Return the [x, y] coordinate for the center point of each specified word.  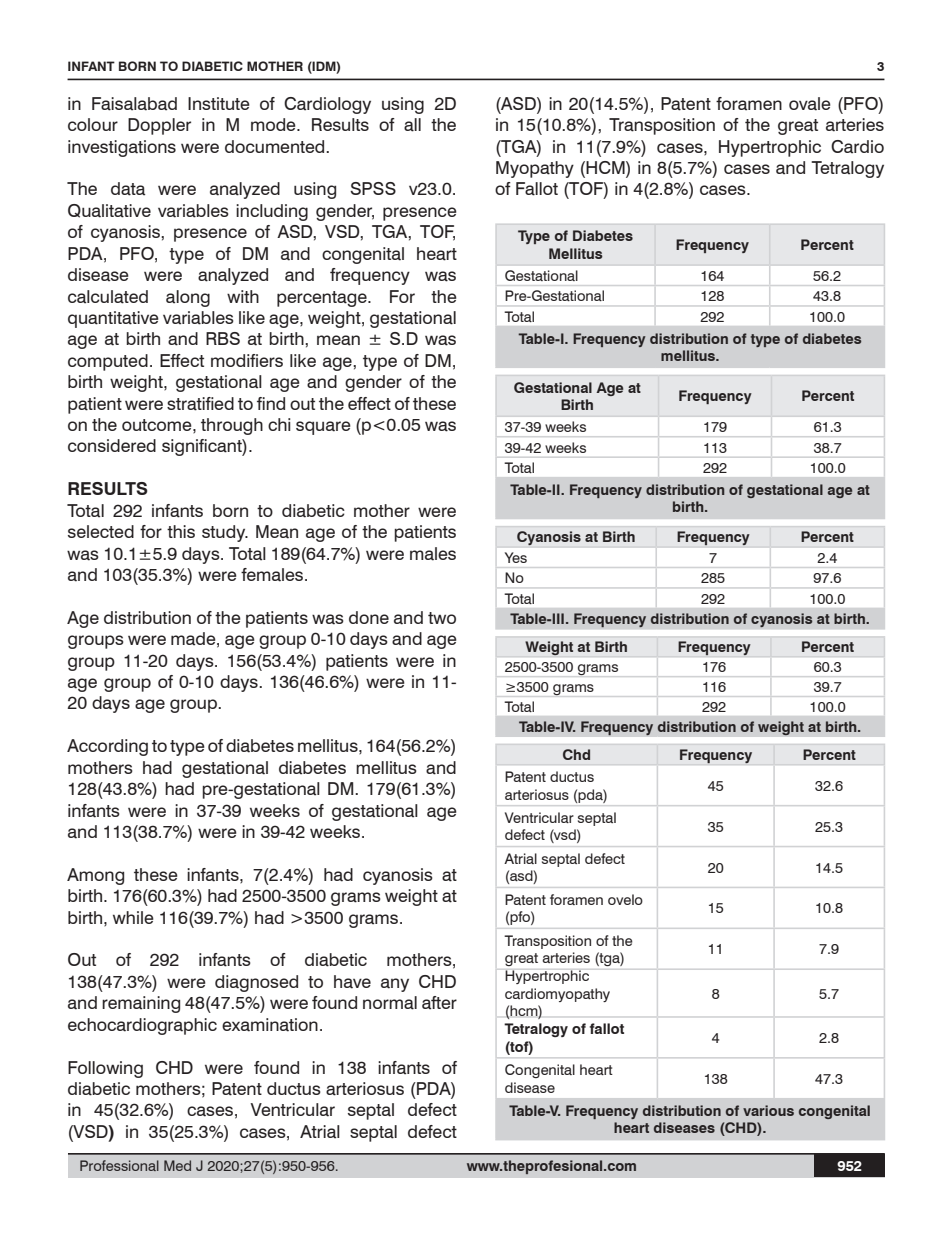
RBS [223, 338]
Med [177, 1165]
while [133, 917]
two [442, 618]
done [369, 617]
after [439, 1003]
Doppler [159, 126]
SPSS [373, 188]
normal [390, 1003]
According [107, 747]
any [395, 985]
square [323, 428]
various [768, 1110]
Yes [516, 557]
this [181, 531]
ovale [810, 104]
